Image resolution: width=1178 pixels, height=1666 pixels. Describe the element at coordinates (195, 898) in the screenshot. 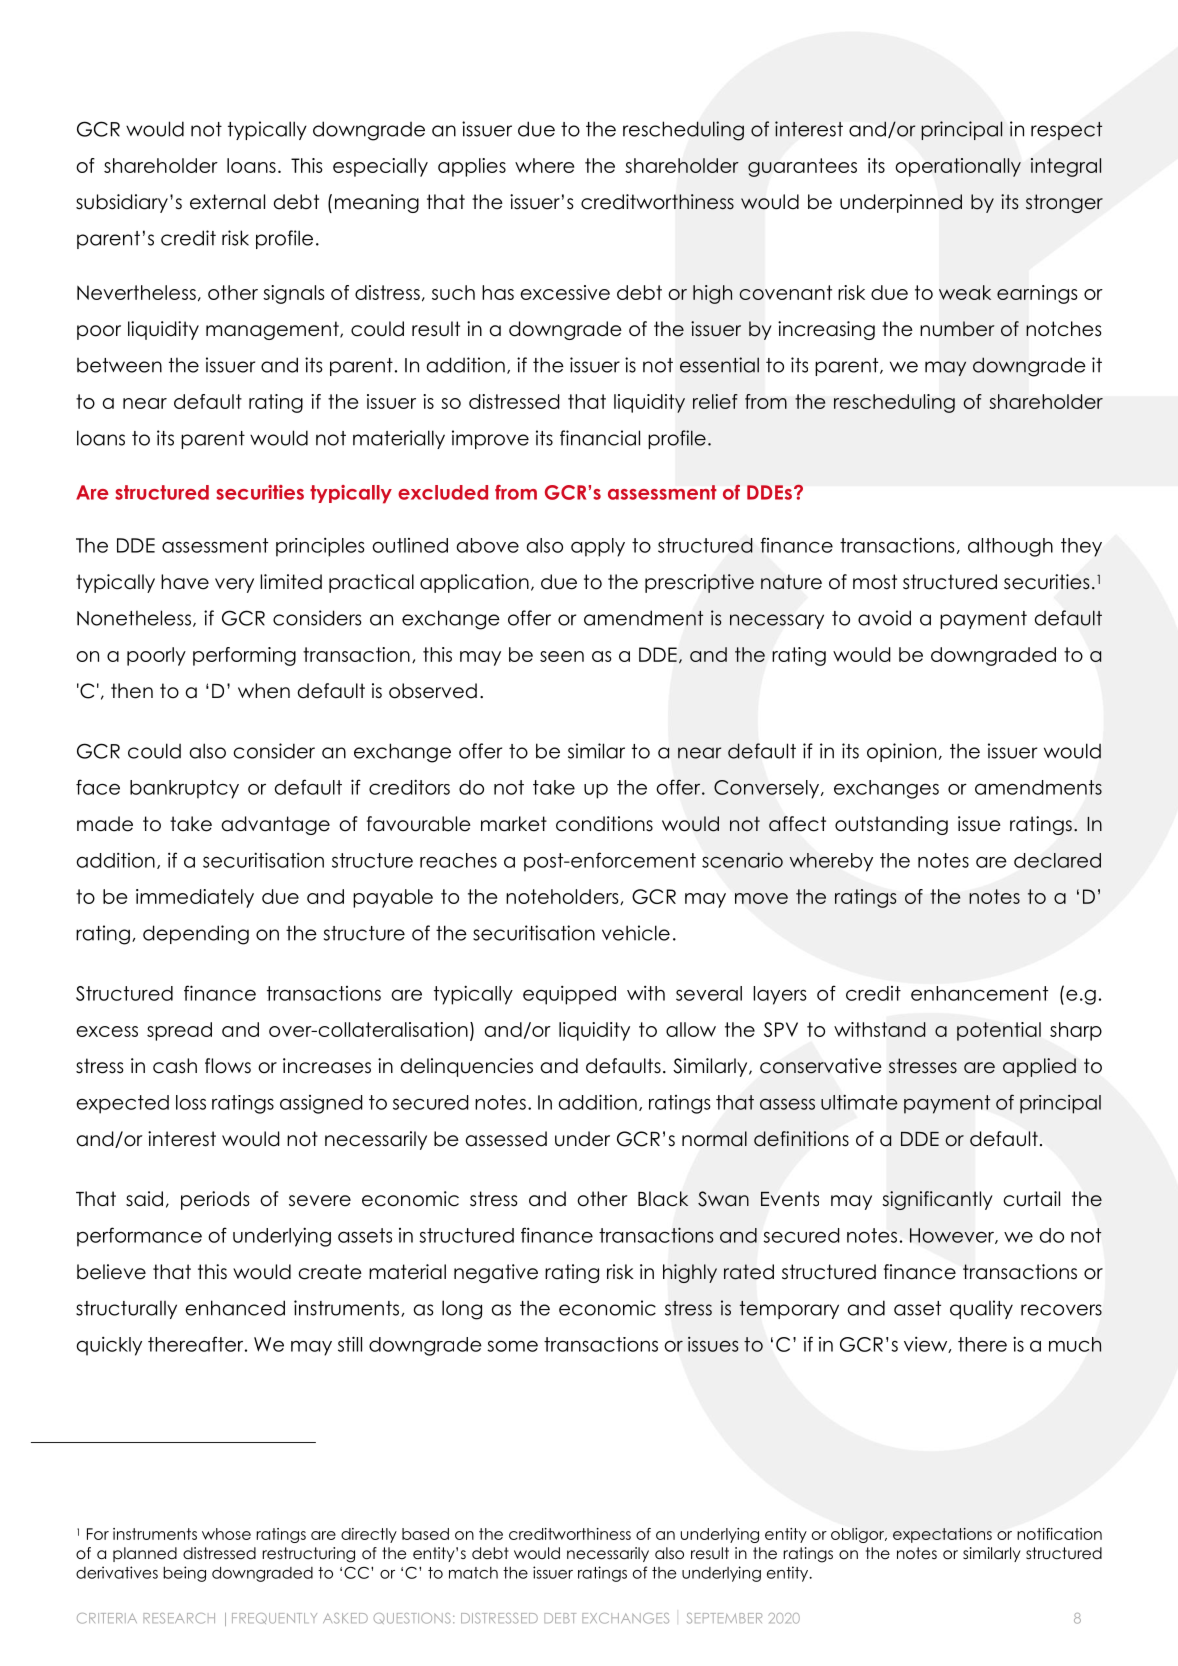

I see `immediately` at that location.
